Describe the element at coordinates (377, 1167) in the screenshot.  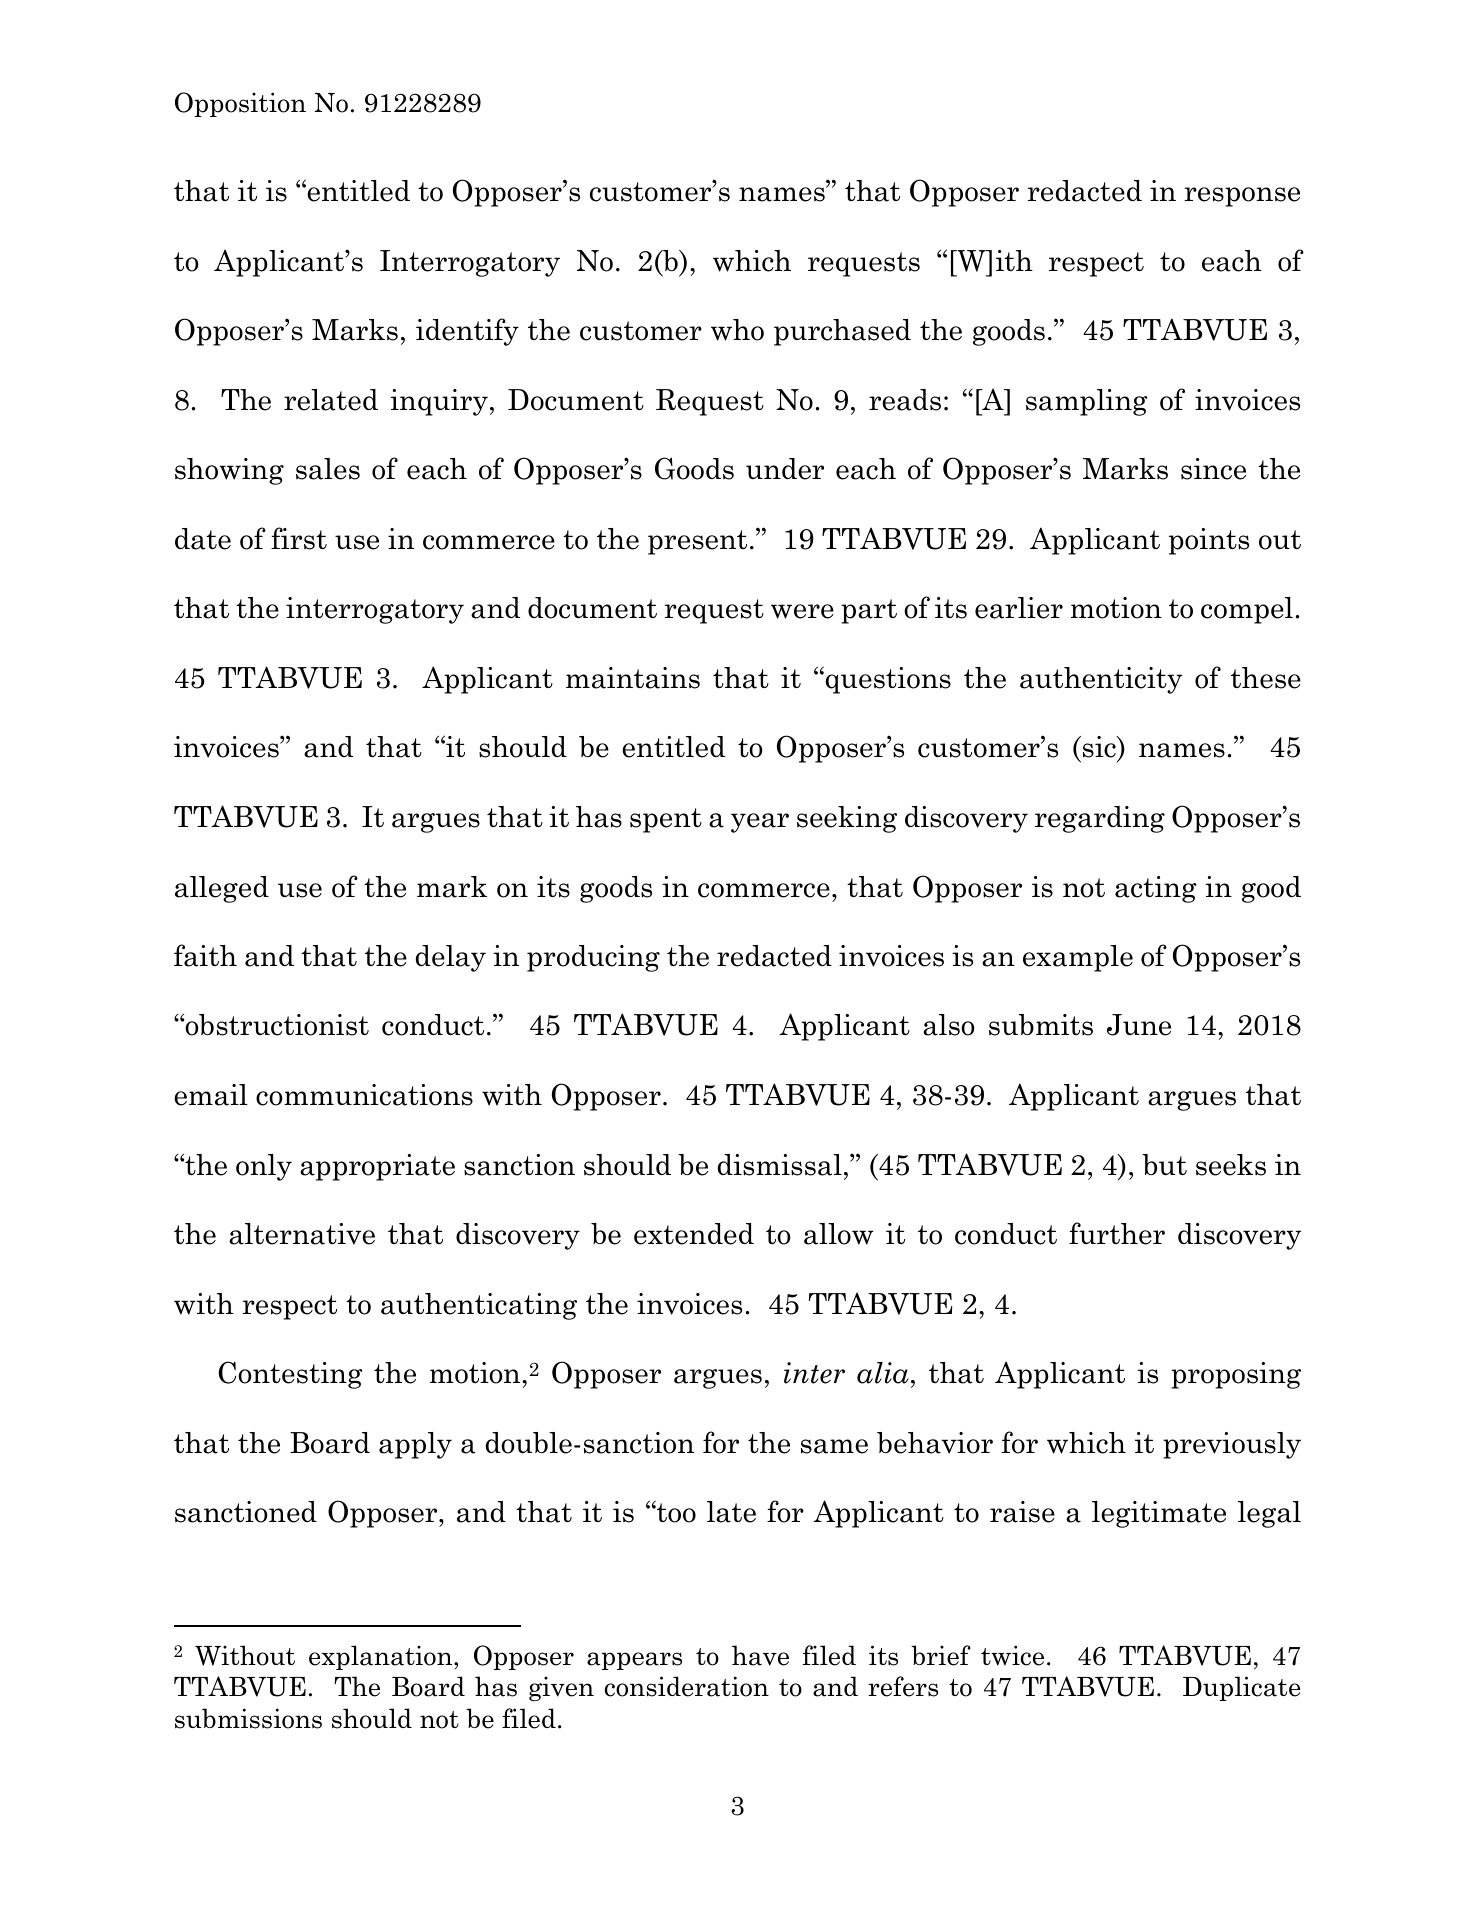
I see `appropriate` at that location.
